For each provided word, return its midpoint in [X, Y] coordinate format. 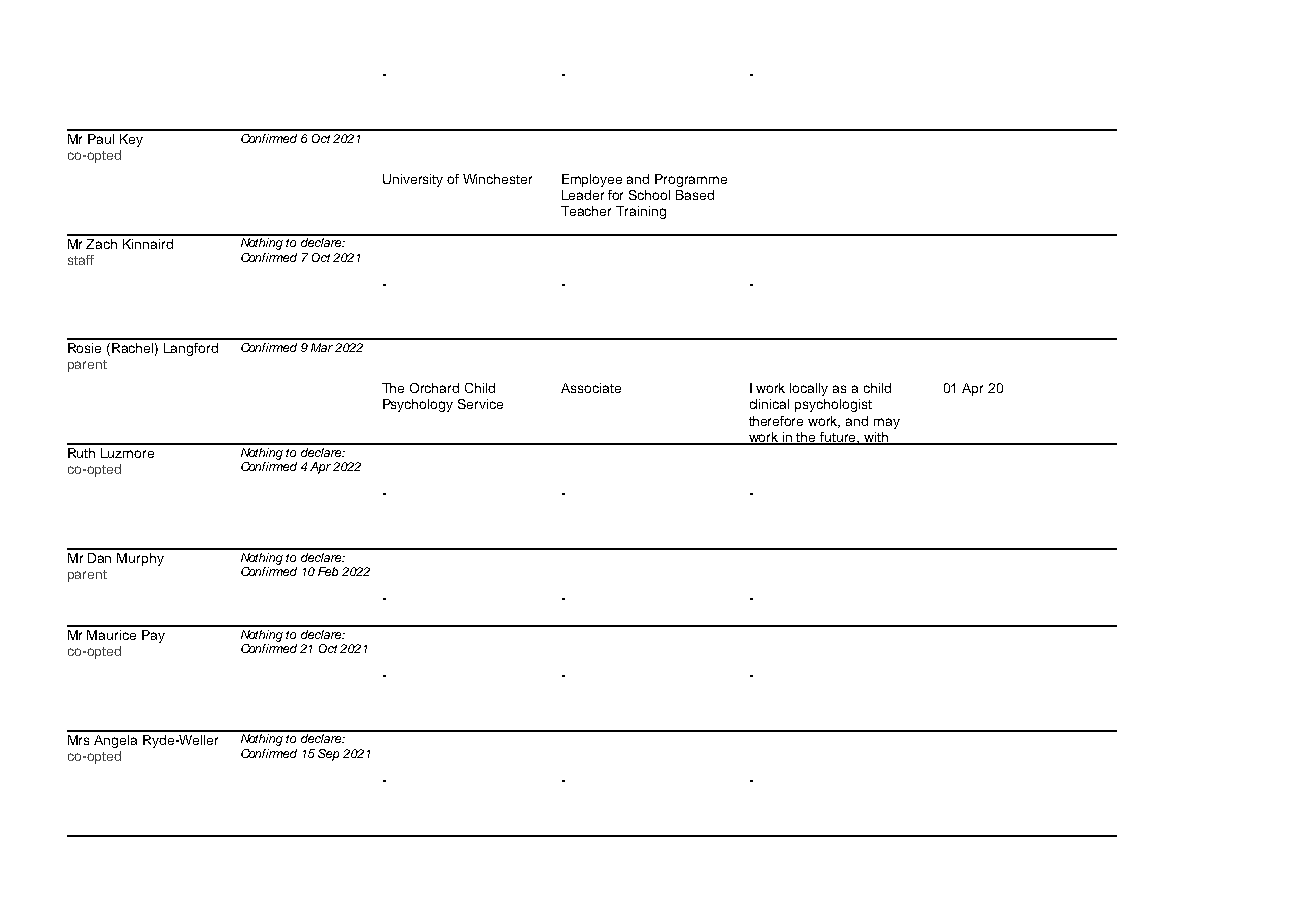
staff [81, 260]
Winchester [497, 179]
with [876, 438]
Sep [328, 755]
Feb [328, 571]
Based [695, 195]
